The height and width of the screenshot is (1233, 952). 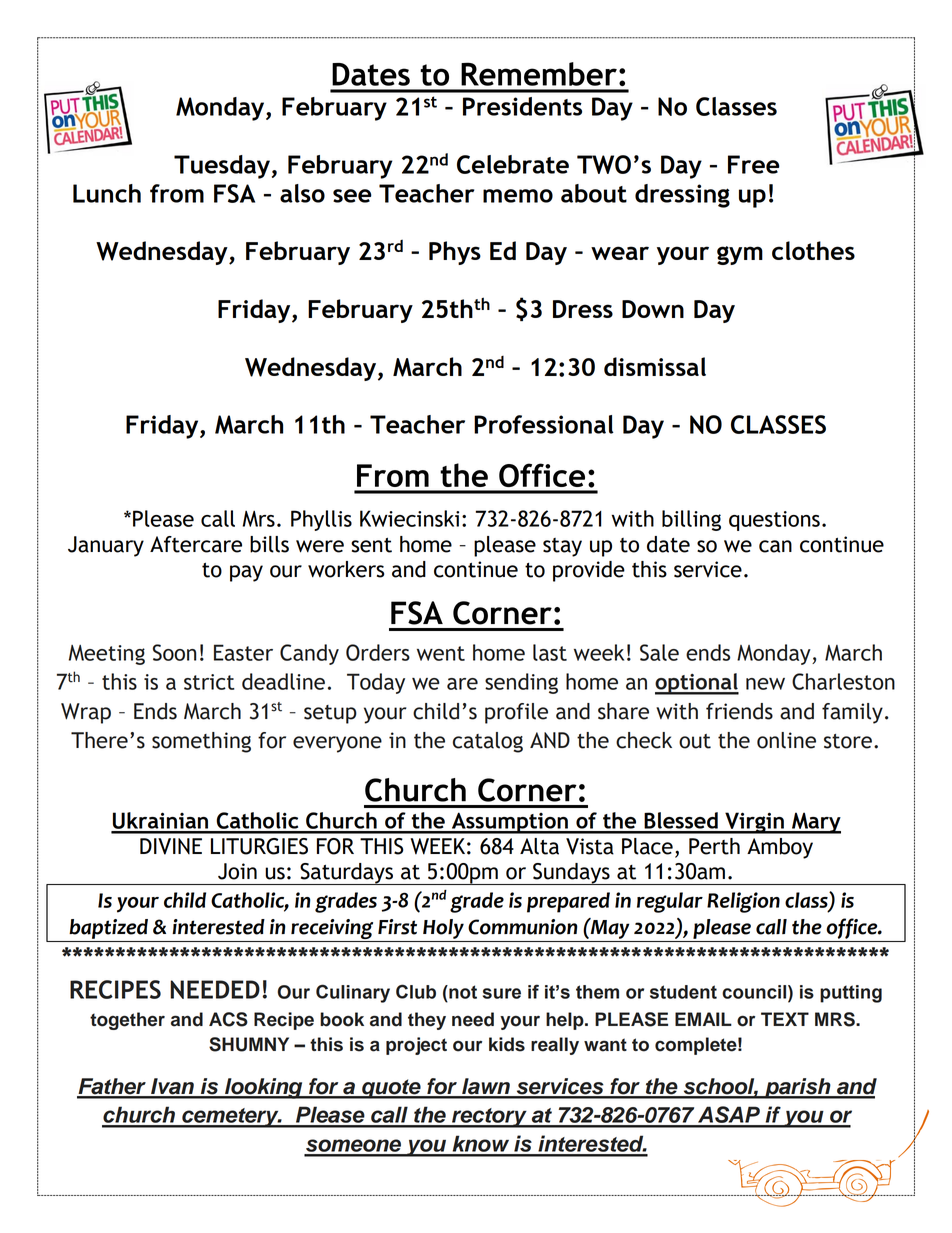 What do you see at coordinates (222, 167) in the screenshot?
I see `Tuesday` at bounding box center [222, 167].
